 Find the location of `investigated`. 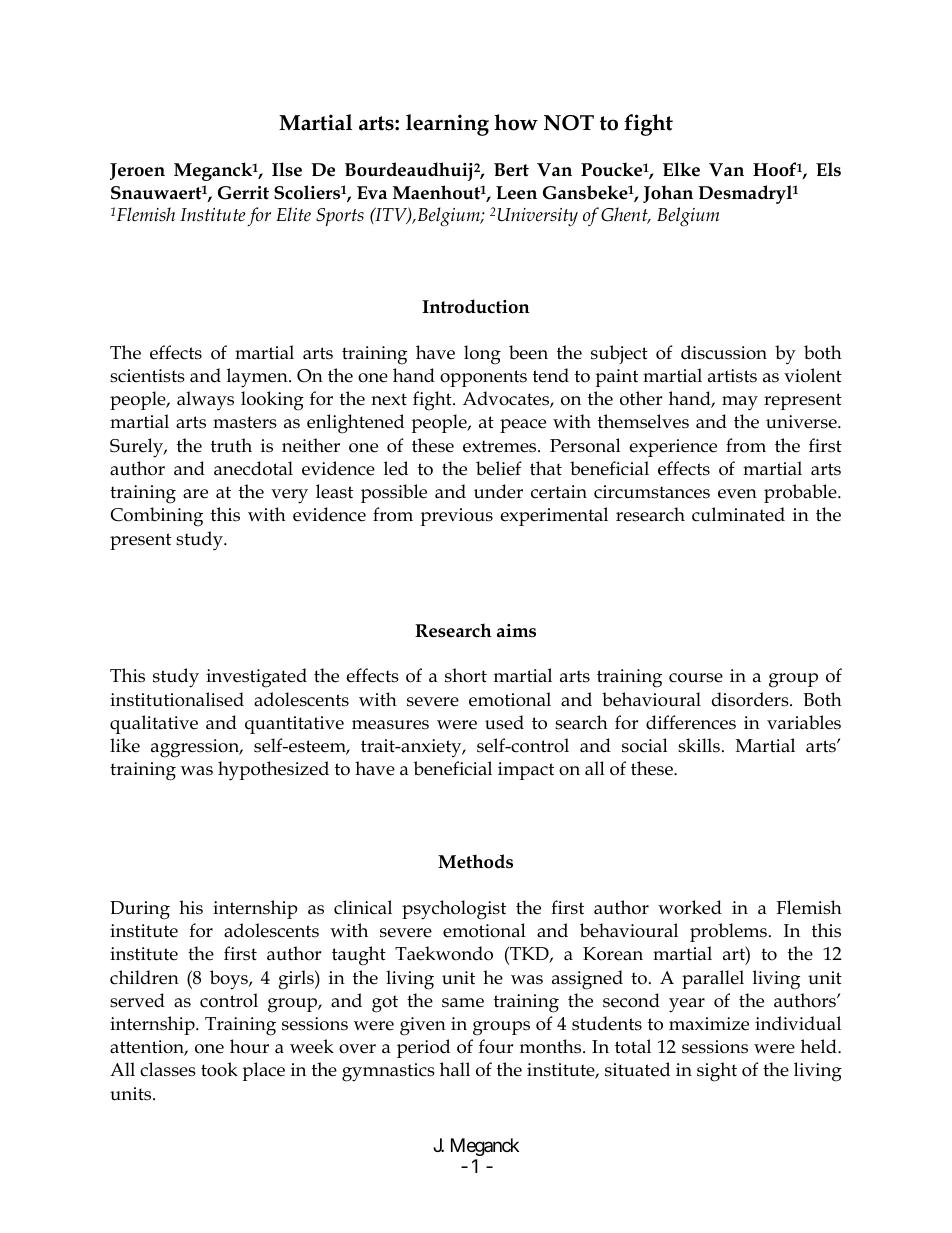

investigated is located at coordinates (256, 678).
